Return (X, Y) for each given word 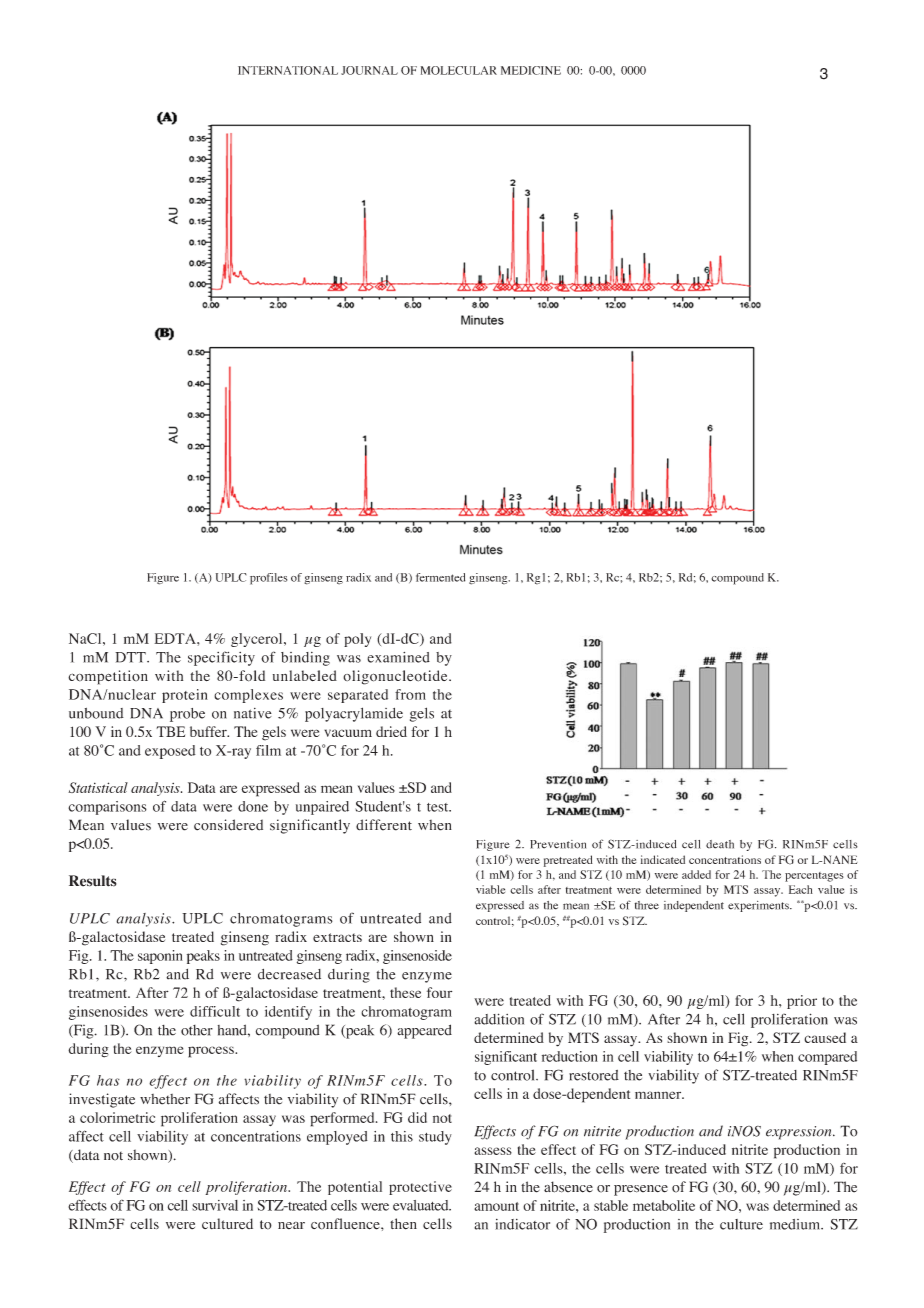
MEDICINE (531, 70)
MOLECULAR (459, 70)
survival (215, 1205)
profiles (268, 579)
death (720, 844)
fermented (440, 577)
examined (398, 657)
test (439, 807)
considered (228, 825)
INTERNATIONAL (288, 70)
